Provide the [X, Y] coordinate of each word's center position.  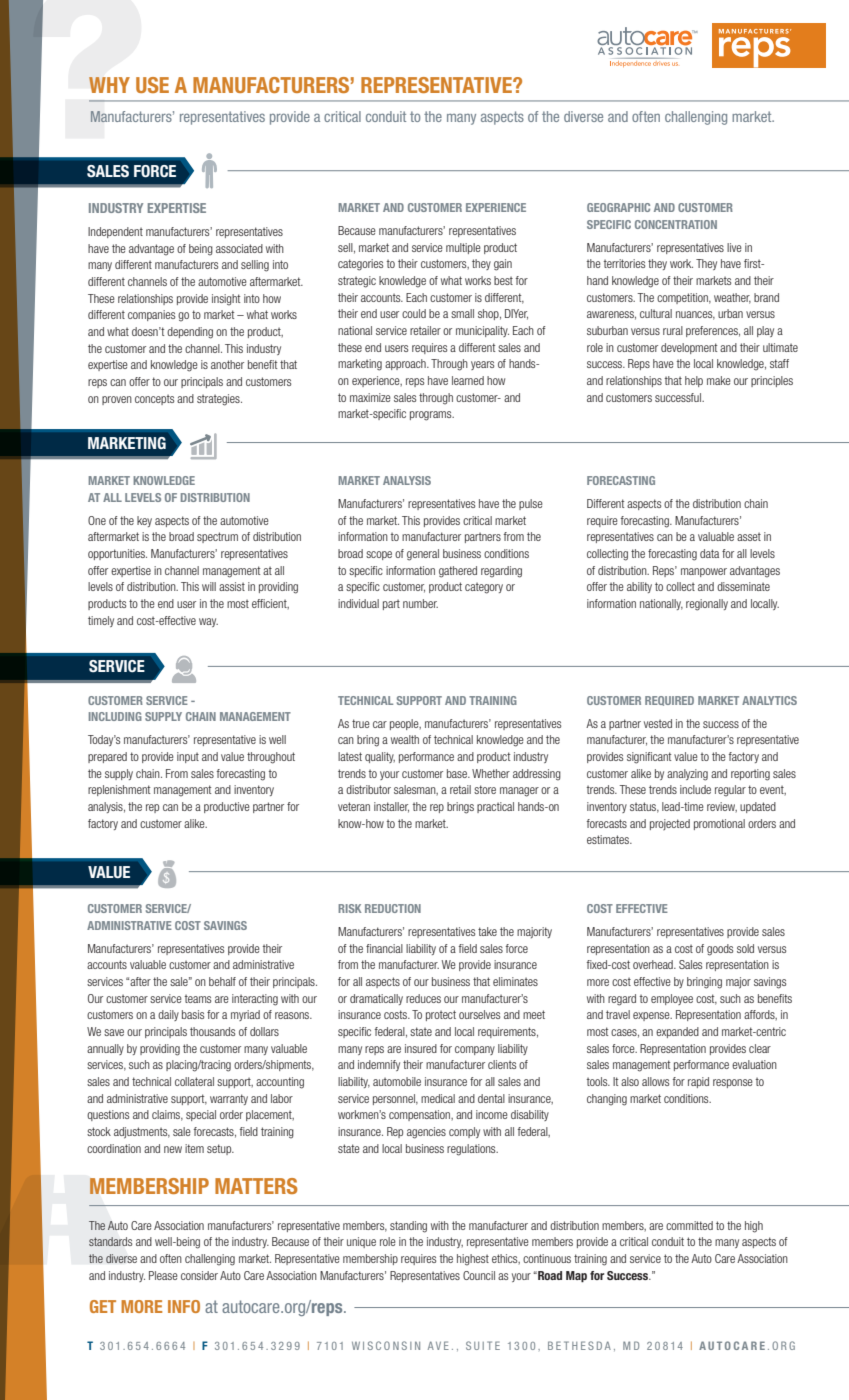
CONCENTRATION [676, 224]
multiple [463, 248]
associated [239, 248]
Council [479, 1275]
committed [689, 1225]
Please [163, 1275]
